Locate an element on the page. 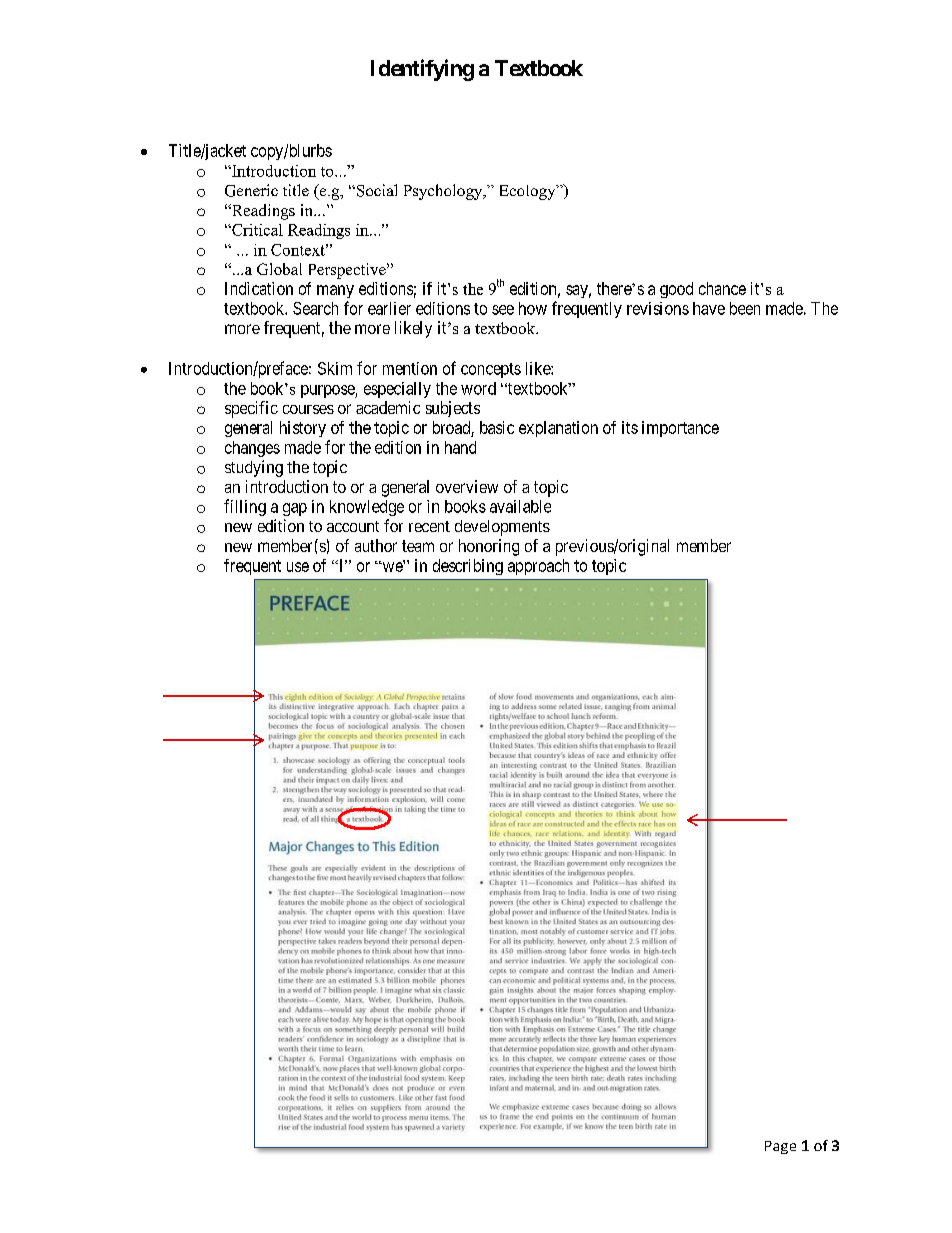 This page has height=1233, width=952. honoring is located at coordinates (489, 547).
